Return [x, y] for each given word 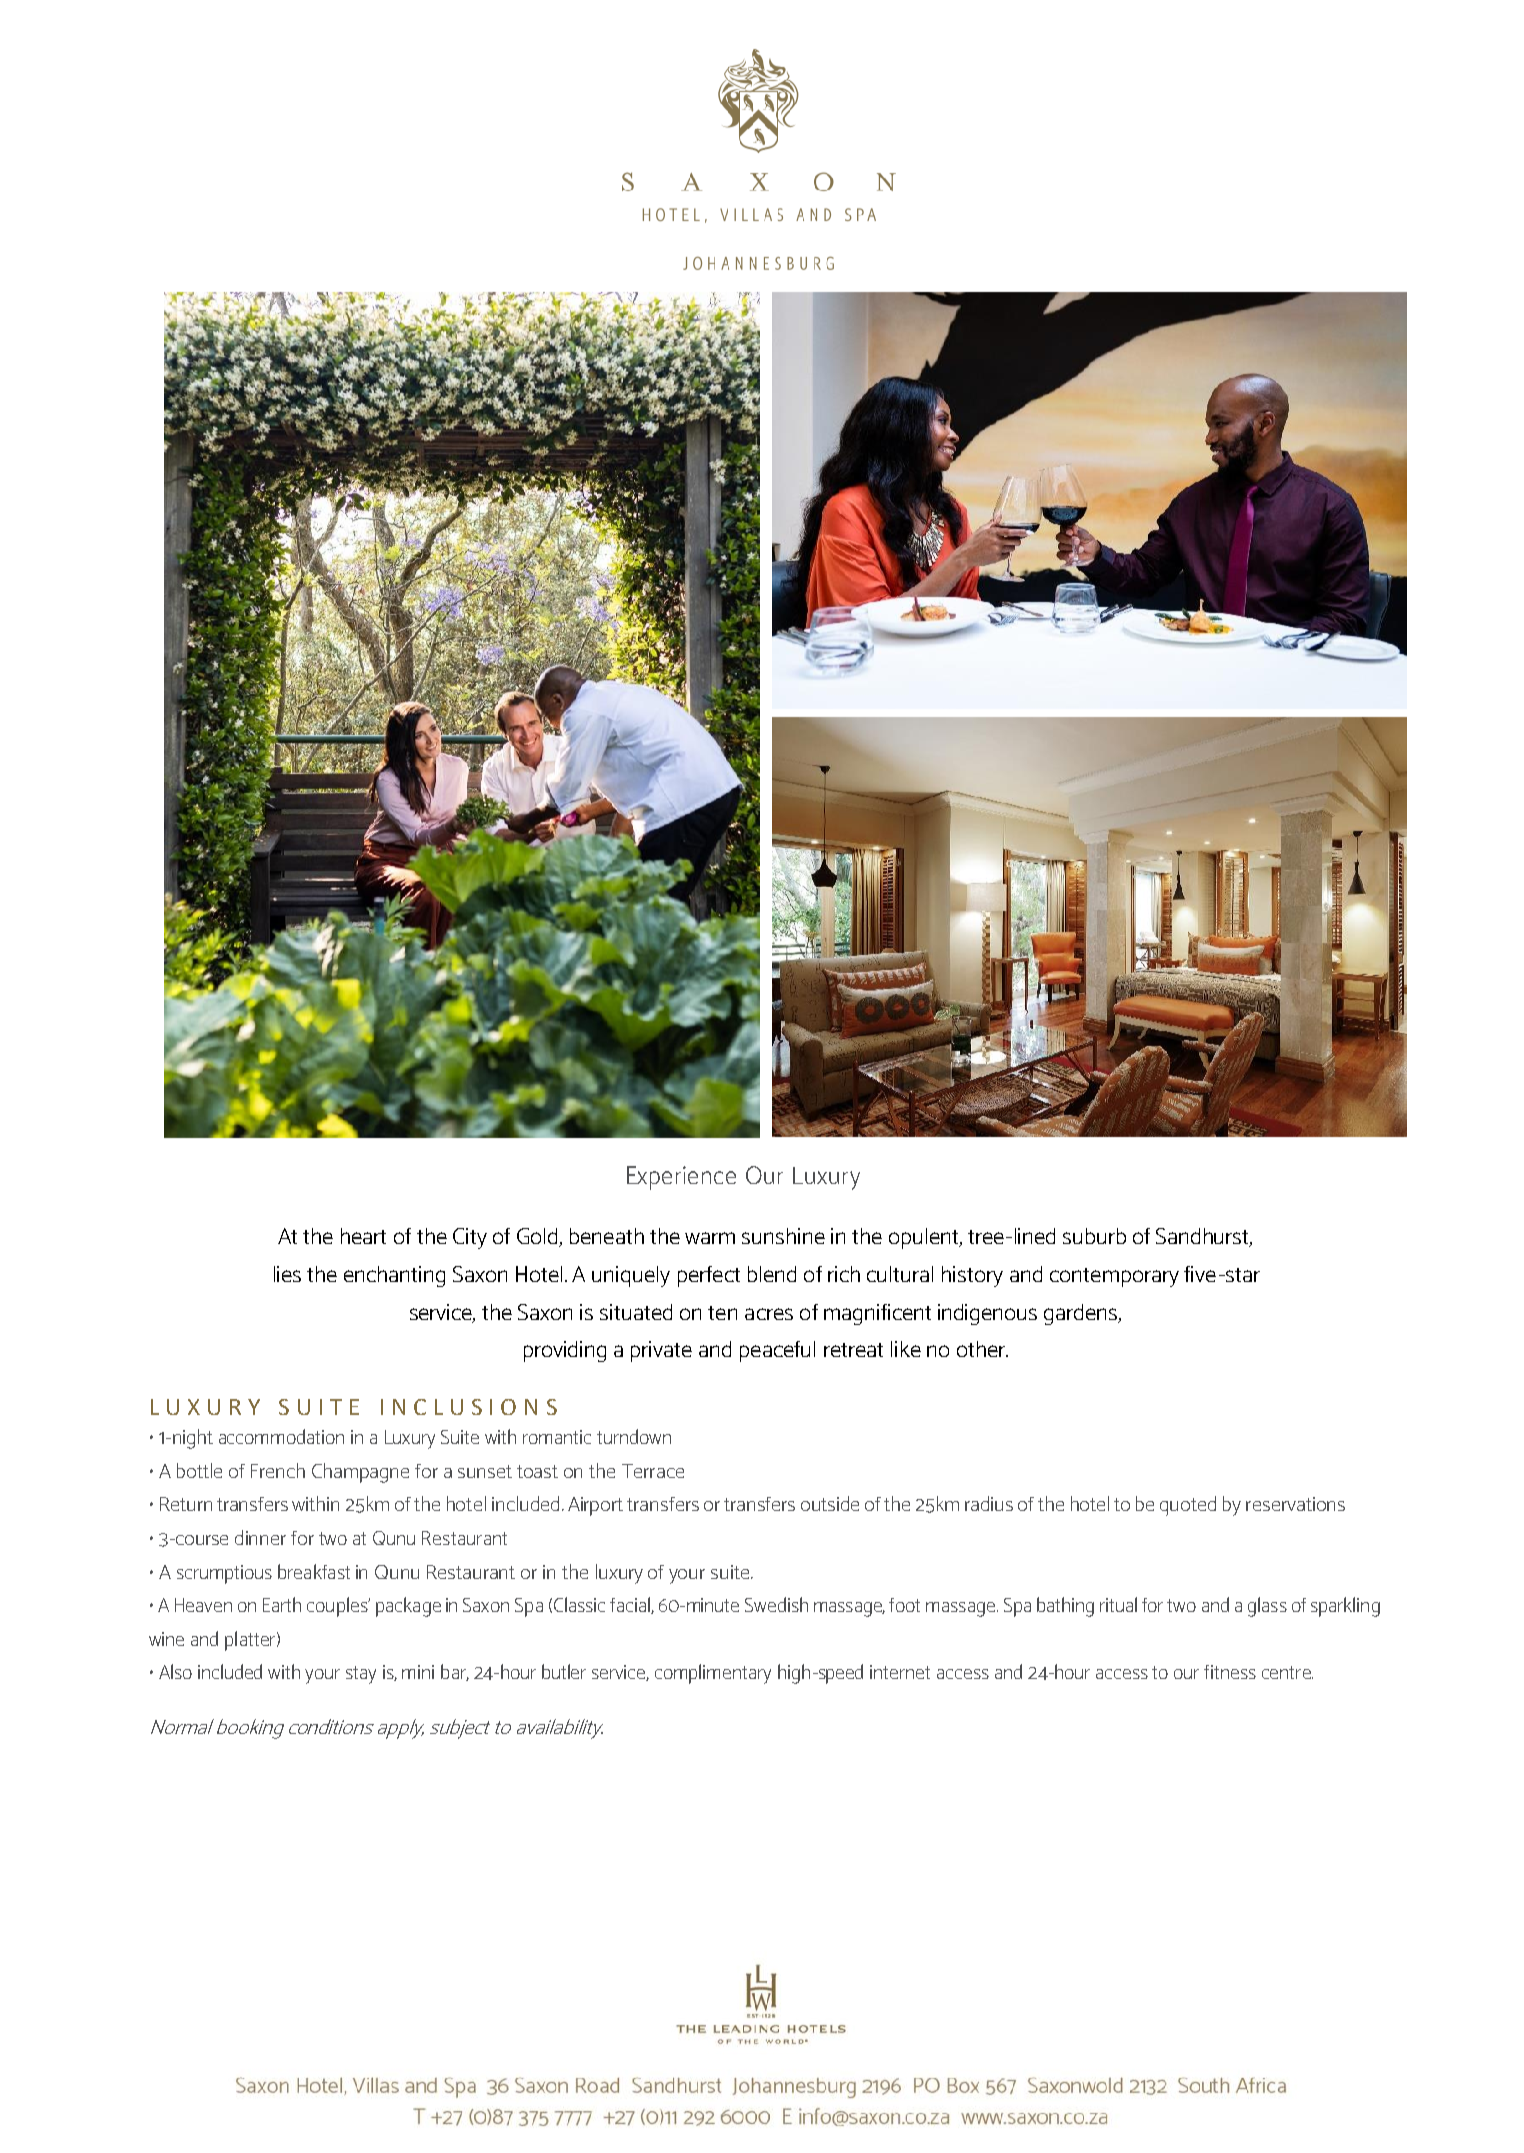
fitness [1230, 1672]
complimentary [713, 1674]
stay [361, 1675]
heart [363, 1236]
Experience [681, 1178]
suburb [1094, 1236]
